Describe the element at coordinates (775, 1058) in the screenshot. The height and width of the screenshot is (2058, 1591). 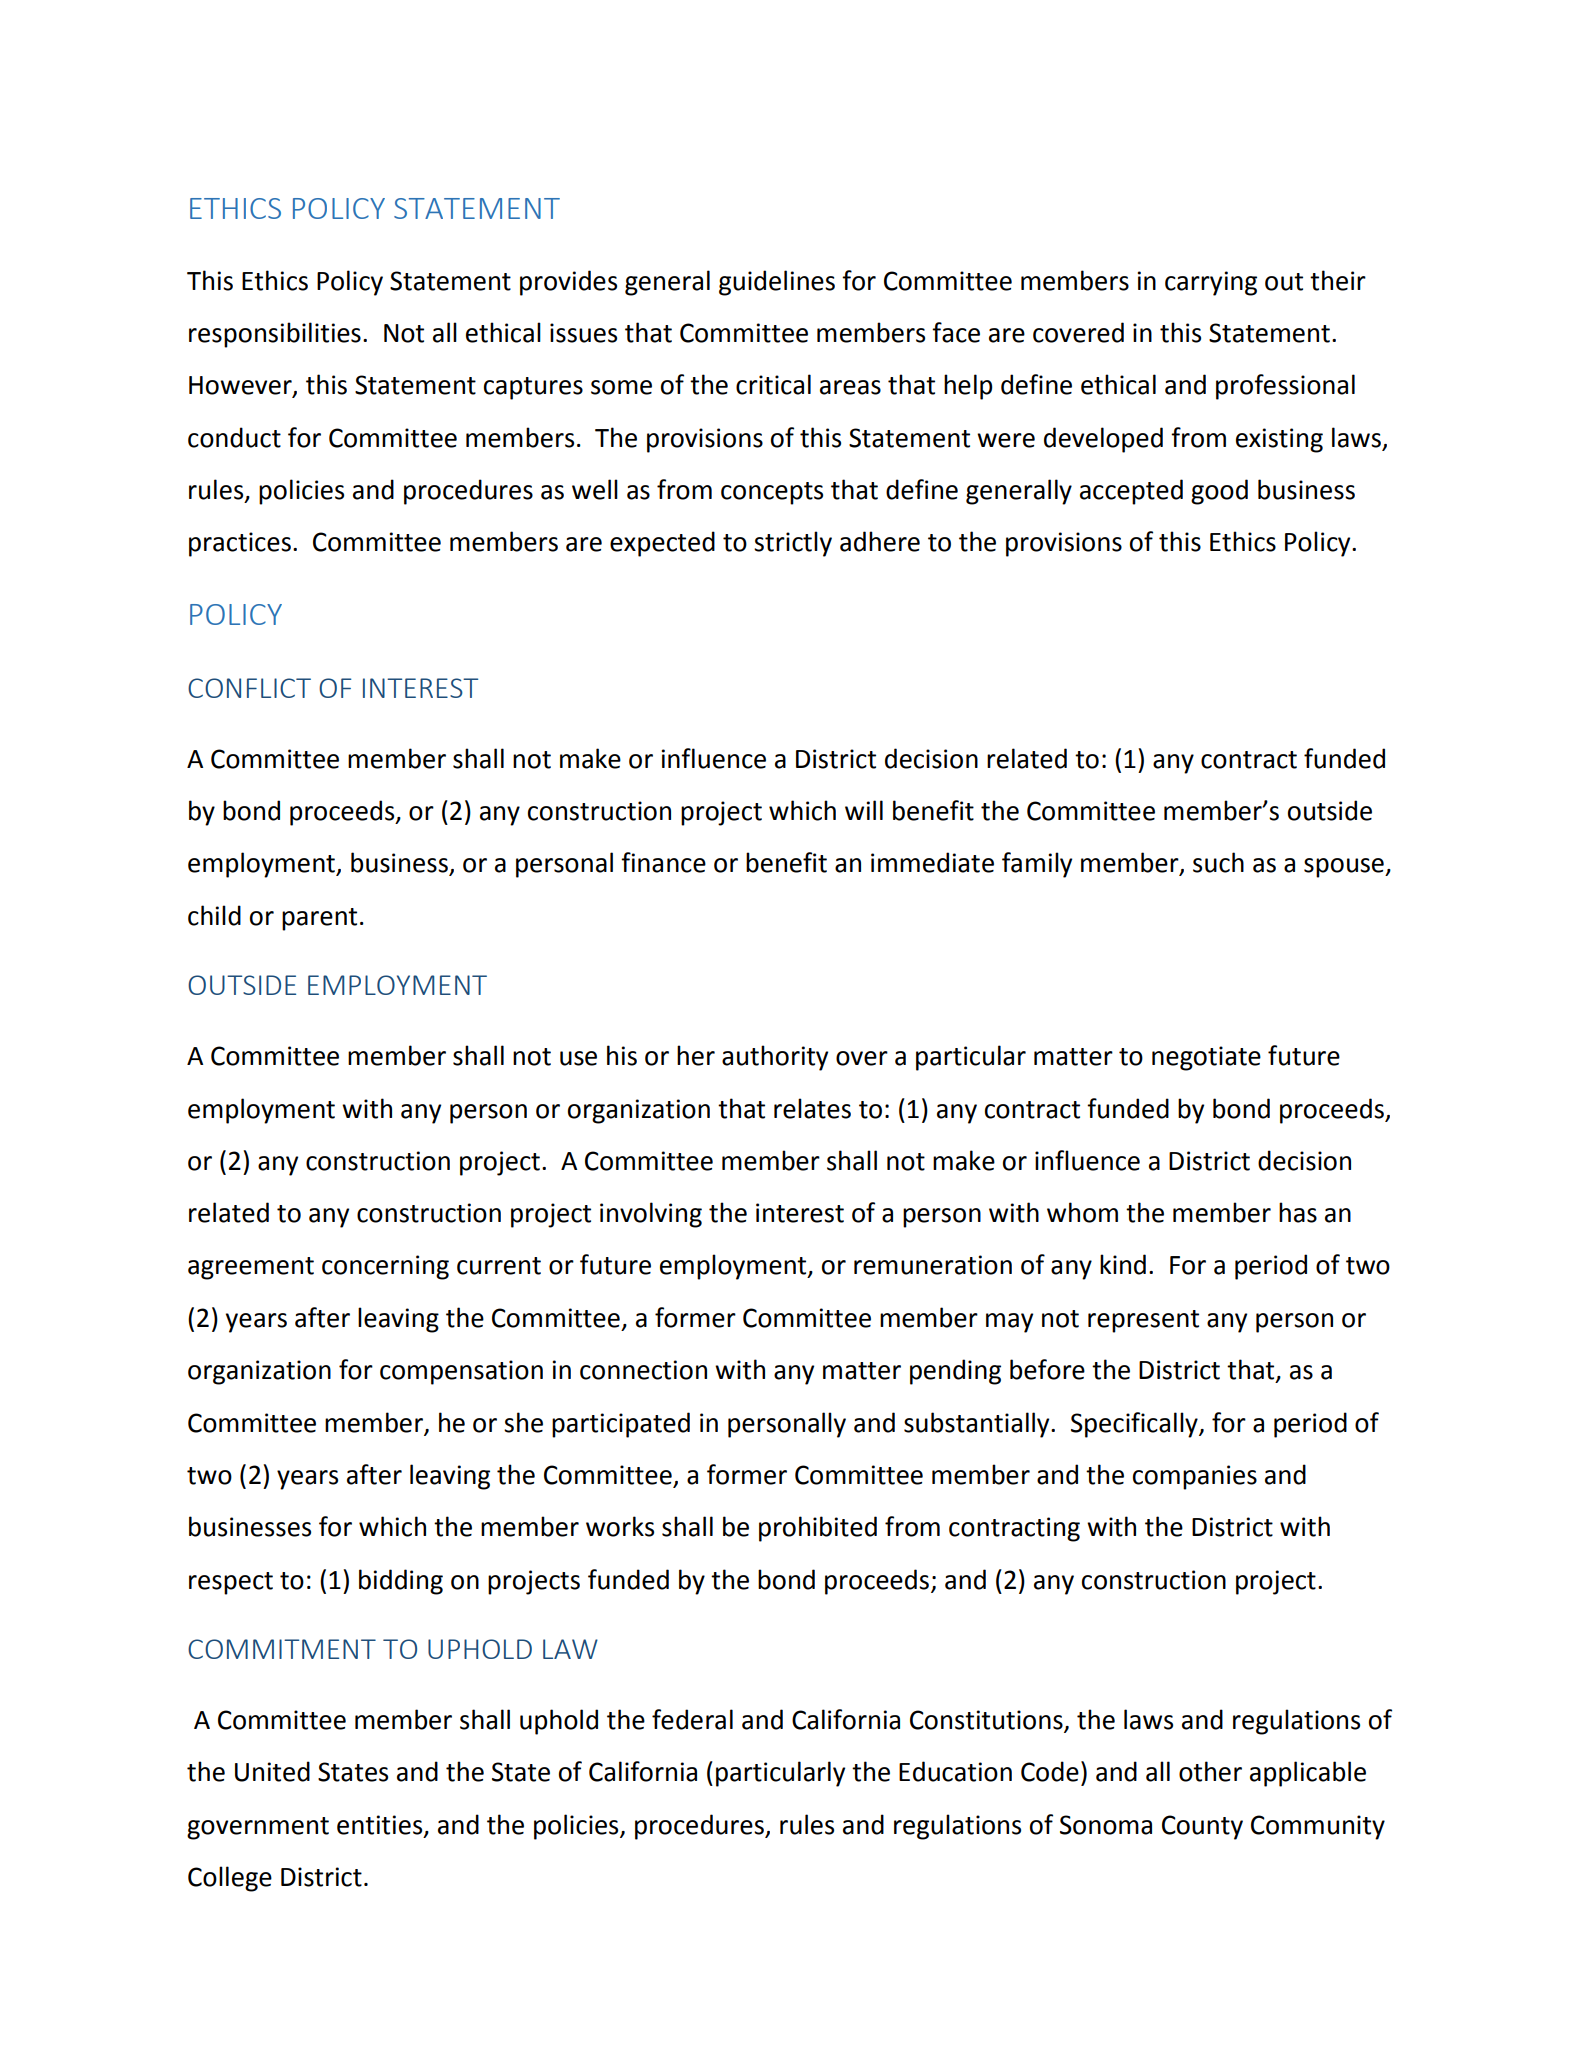
I see `authority` at that location.
